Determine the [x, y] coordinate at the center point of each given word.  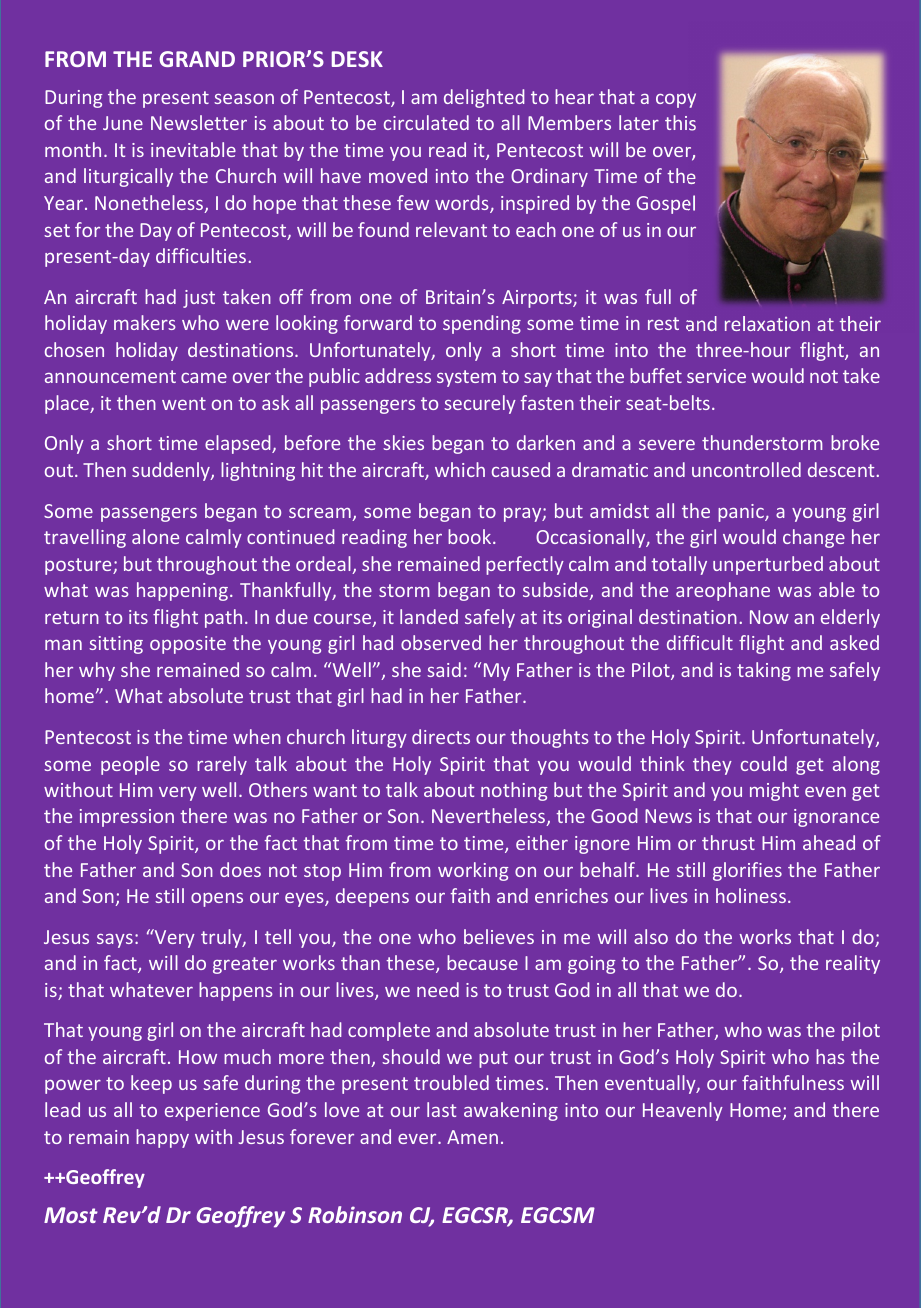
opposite [188, 645]
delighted [484, 98]
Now [769, 617]
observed [441, 642]
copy [676, 100]
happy [162, 1138]
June [123, 123]
